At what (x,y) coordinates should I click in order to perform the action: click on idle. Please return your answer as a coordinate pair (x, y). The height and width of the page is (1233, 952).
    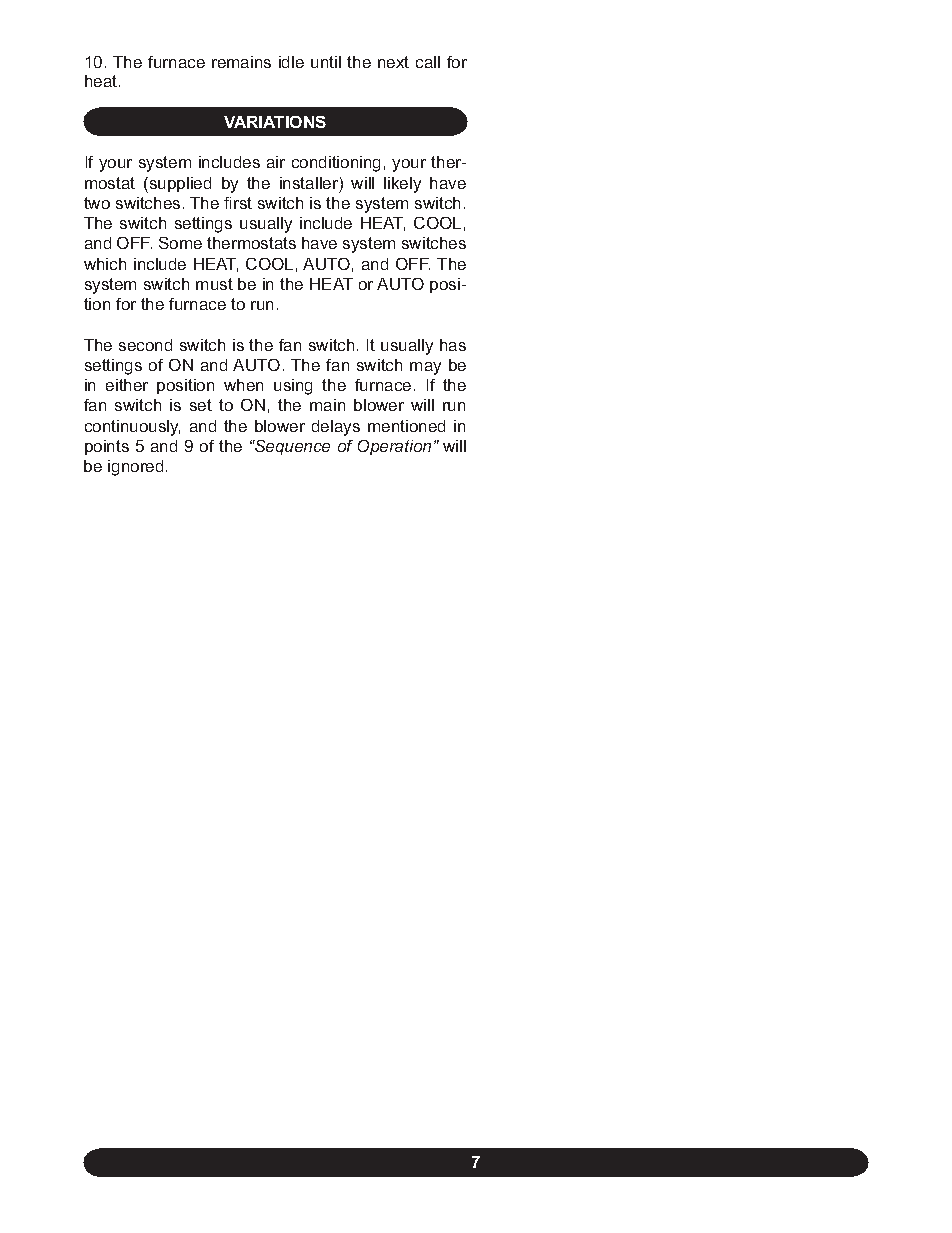
    Looking at the image, I should click on (291, 62).
